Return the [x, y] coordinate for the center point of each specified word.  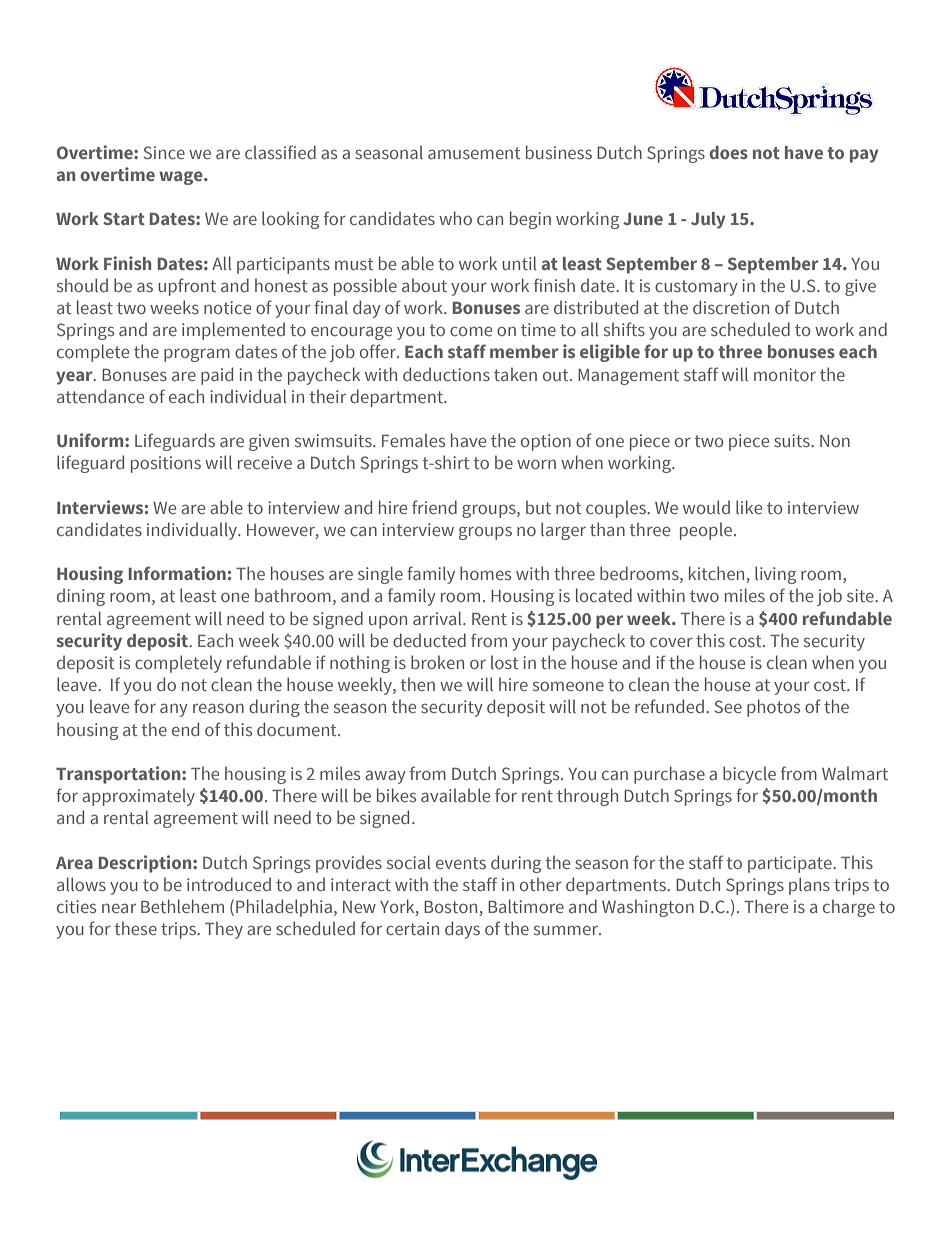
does [728, 152]
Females [413, 440]
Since [164, 152]
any [174, 710]
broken [437, 662]
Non [835, 441]
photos [773, 708]
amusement [474, 153]
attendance [100, 396]
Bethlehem [182, 906]
